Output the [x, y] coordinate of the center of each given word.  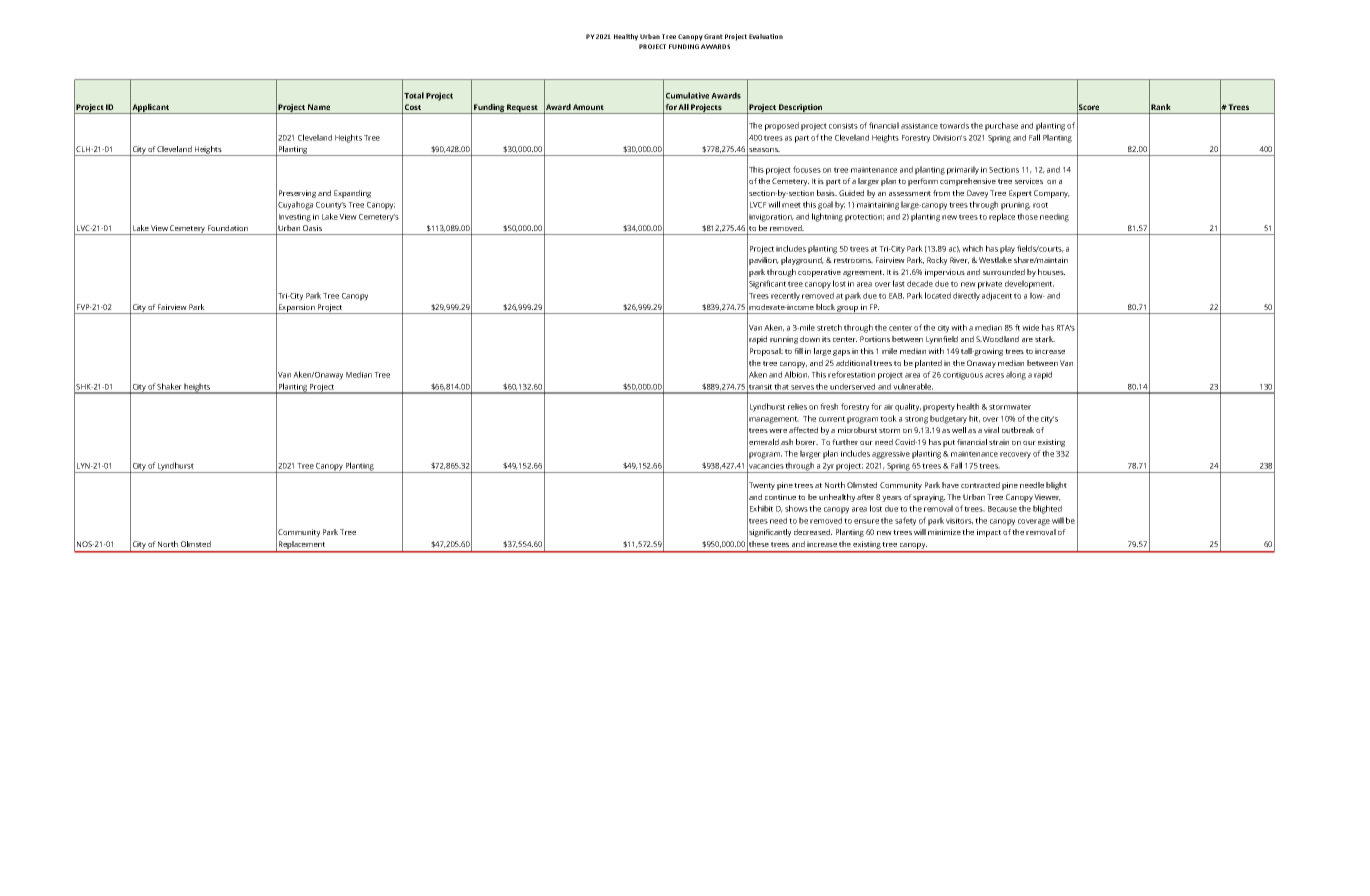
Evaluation [766, 36]
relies [797, 406]
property [939, 408]
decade [920, 283]
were [778, 431]
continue [780, 497]
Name [319, 107]
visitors [959, 521]
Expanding [352, 194]
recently [785, 296]
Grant [713, 36]
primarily [963, 170]
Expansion [297, 309]
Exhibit [761, 508]
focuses [807, 169]
